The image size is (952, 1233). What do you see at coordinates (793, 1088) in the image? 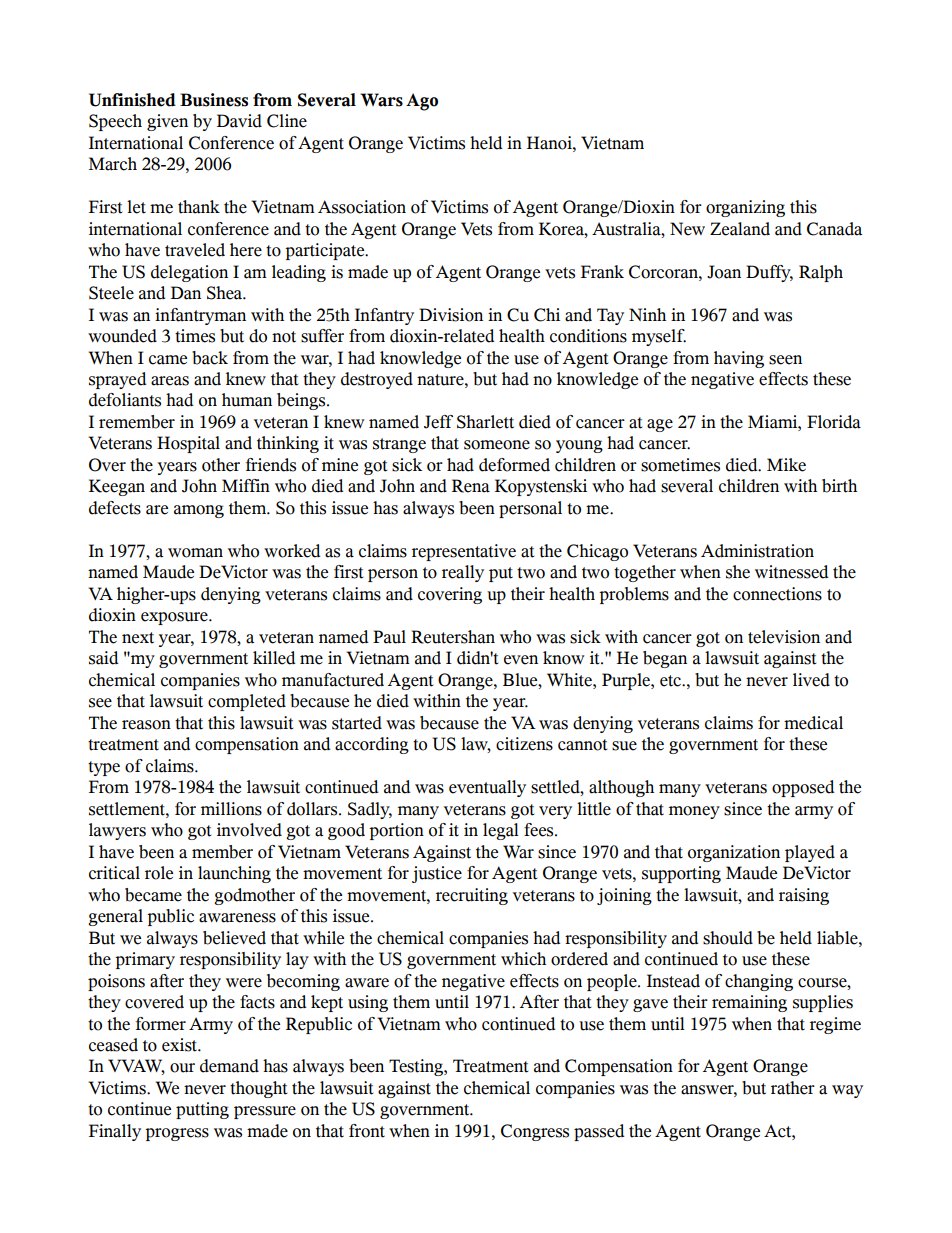
I see `rather` at bounding box center [793, 1088].
